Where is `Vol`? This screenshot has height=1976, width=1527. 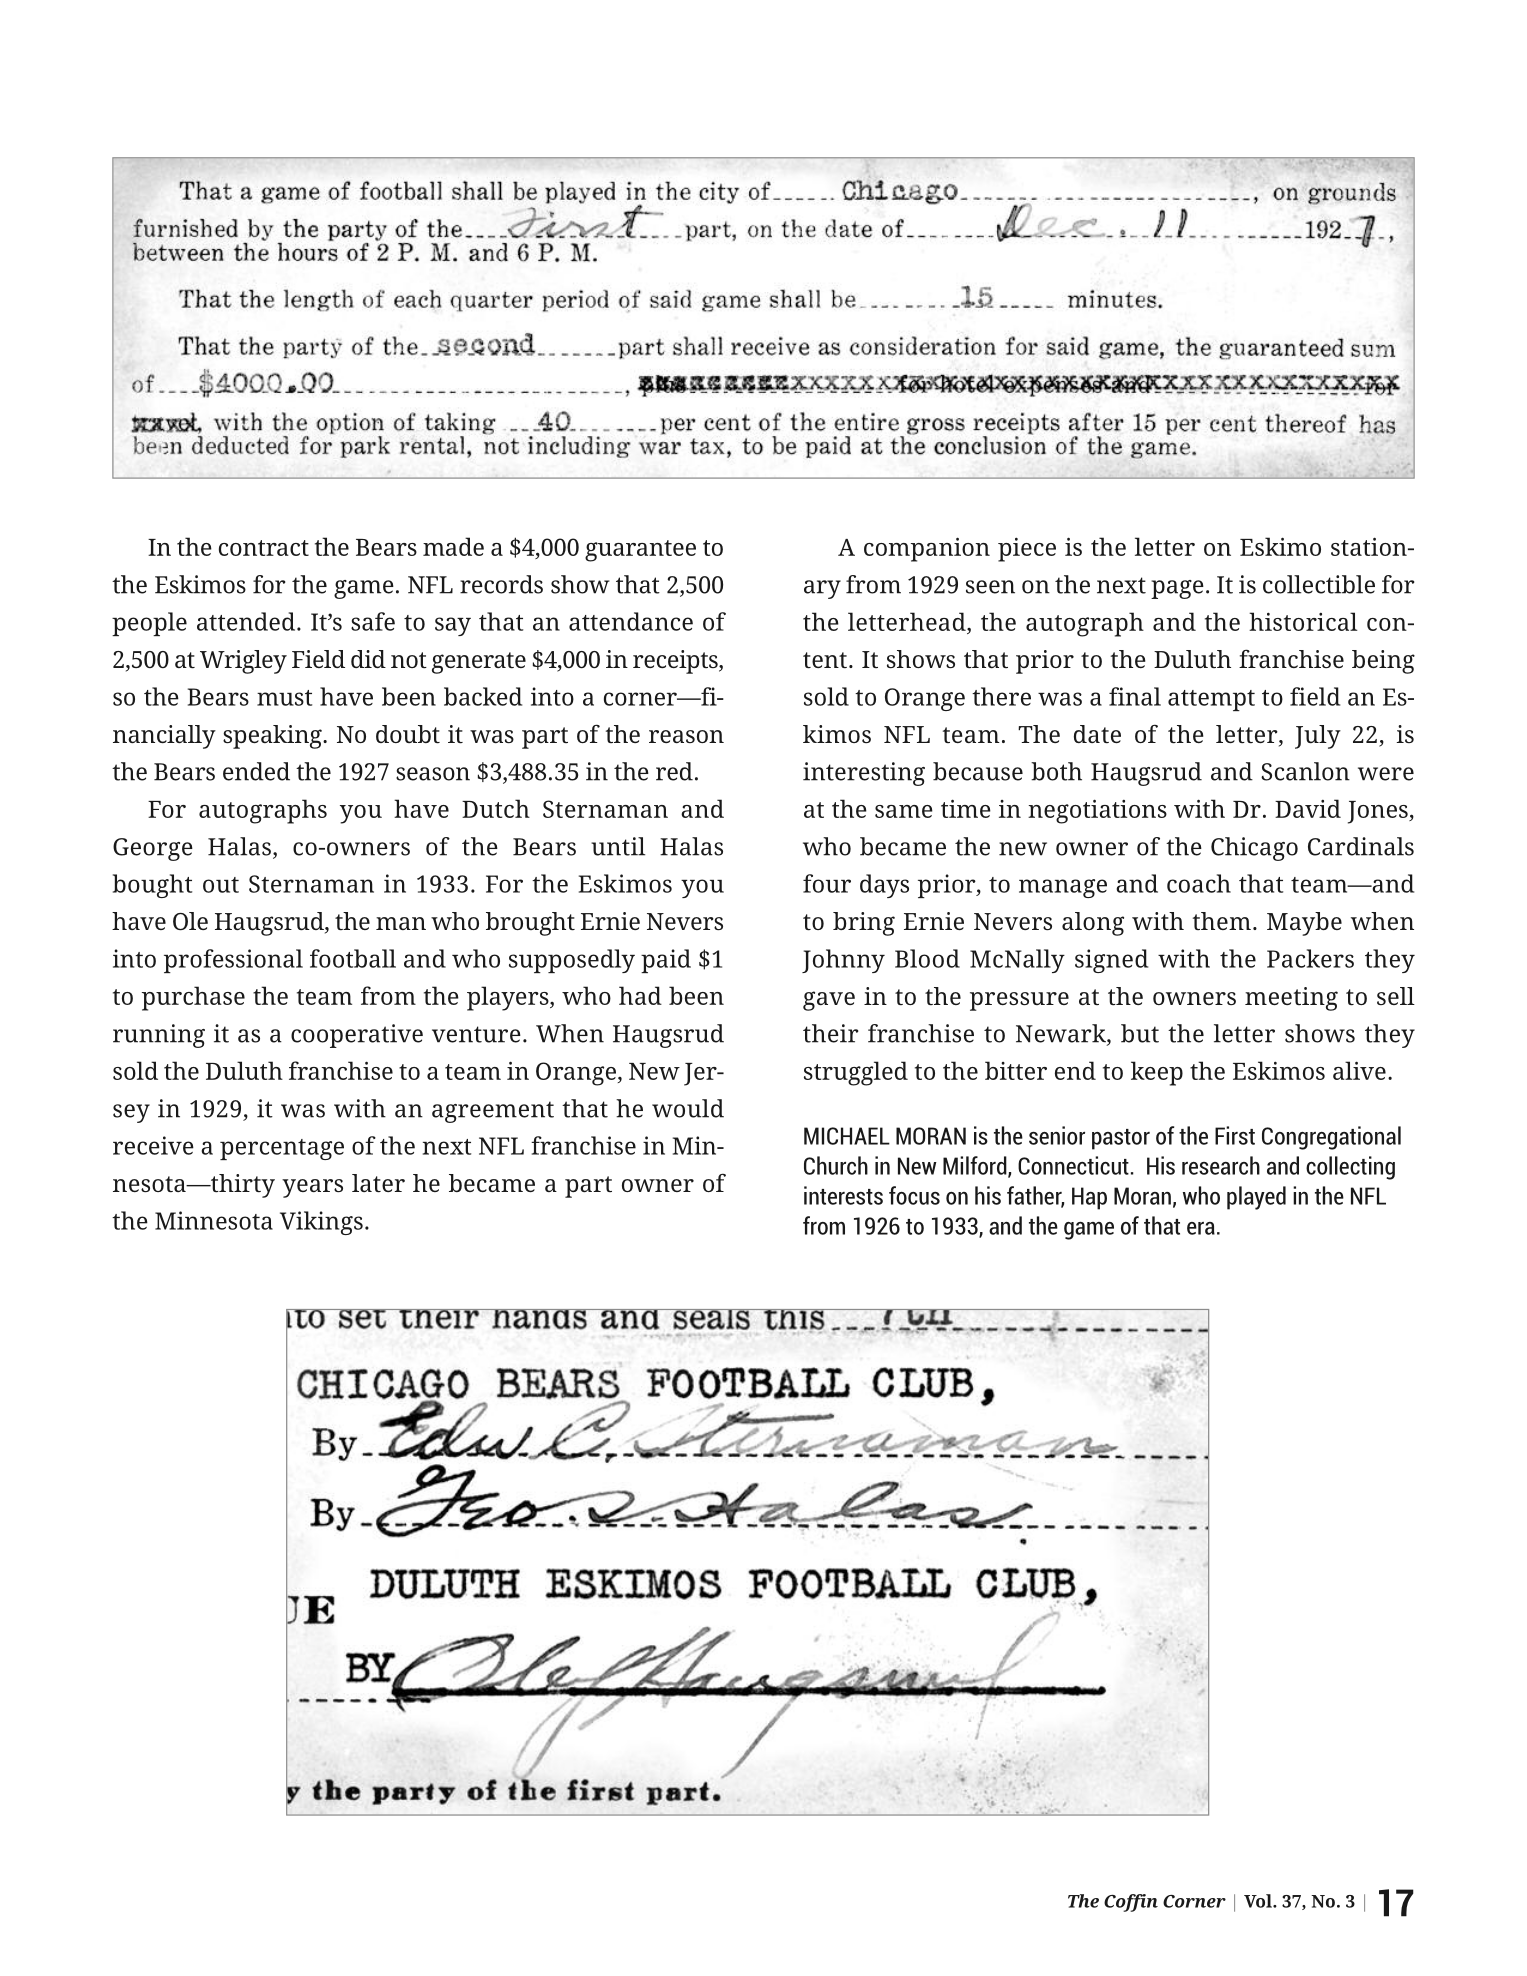 Vol is located at coordinates (1259, 1901).
